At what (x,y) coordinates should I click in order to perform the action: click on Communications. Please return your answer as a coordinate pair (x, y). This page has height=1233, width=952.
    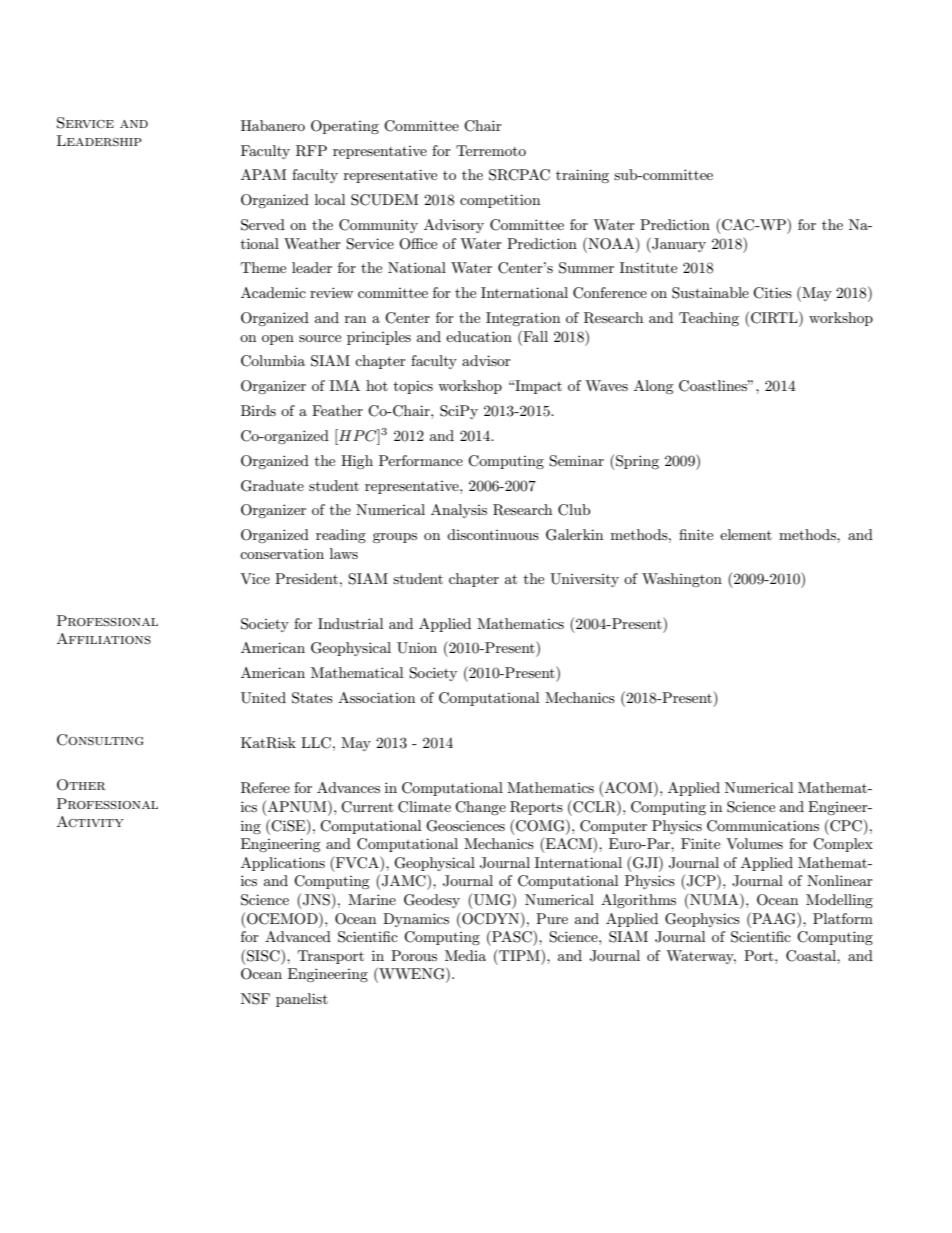
    Looking at the image, I should click on (763, 826).
